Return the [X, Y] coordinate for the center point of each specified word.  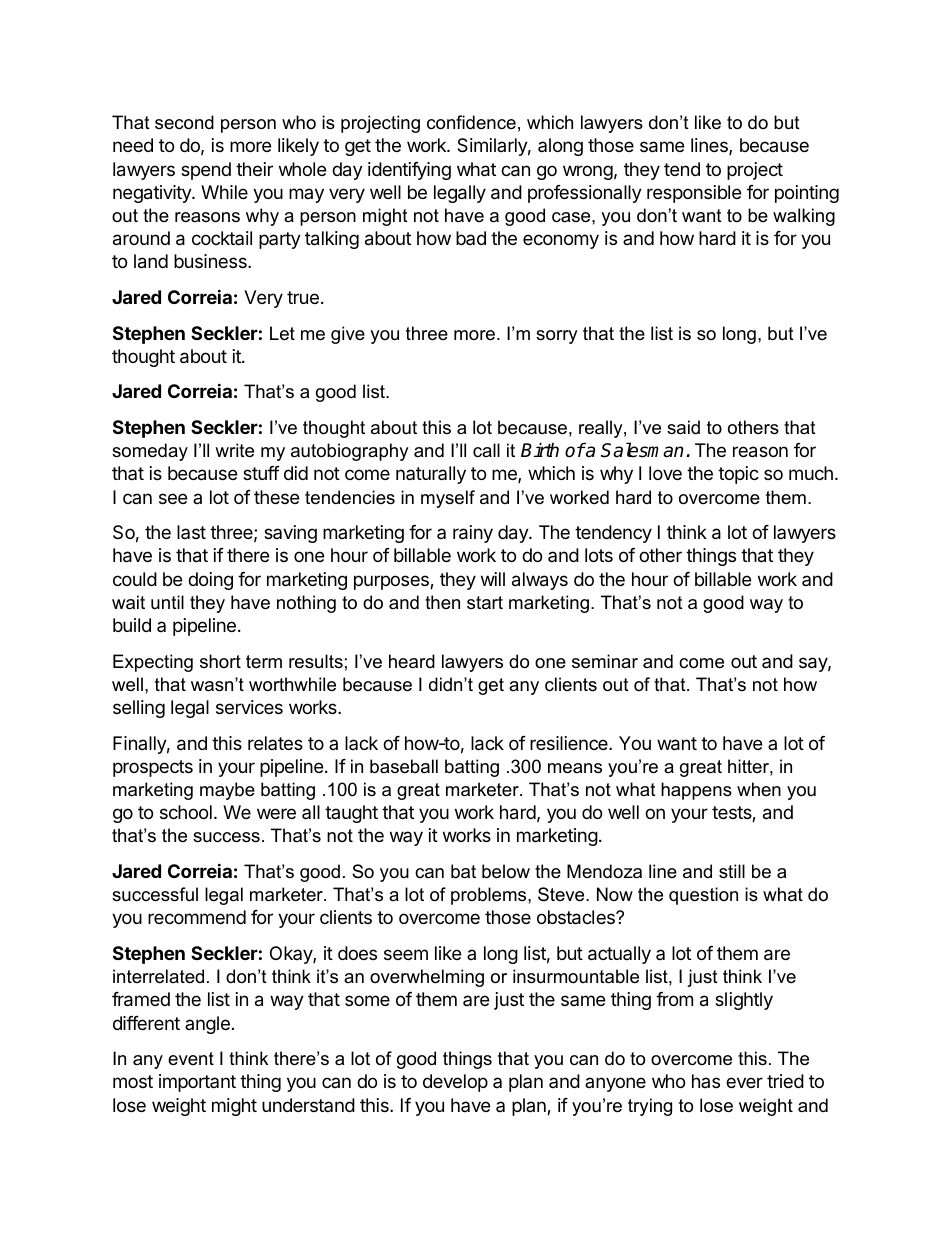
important [197, 1083]
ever [744, 1082]
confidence [471, 122]
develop [455, 1083]
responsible [694, 194]
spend [206, 171]
